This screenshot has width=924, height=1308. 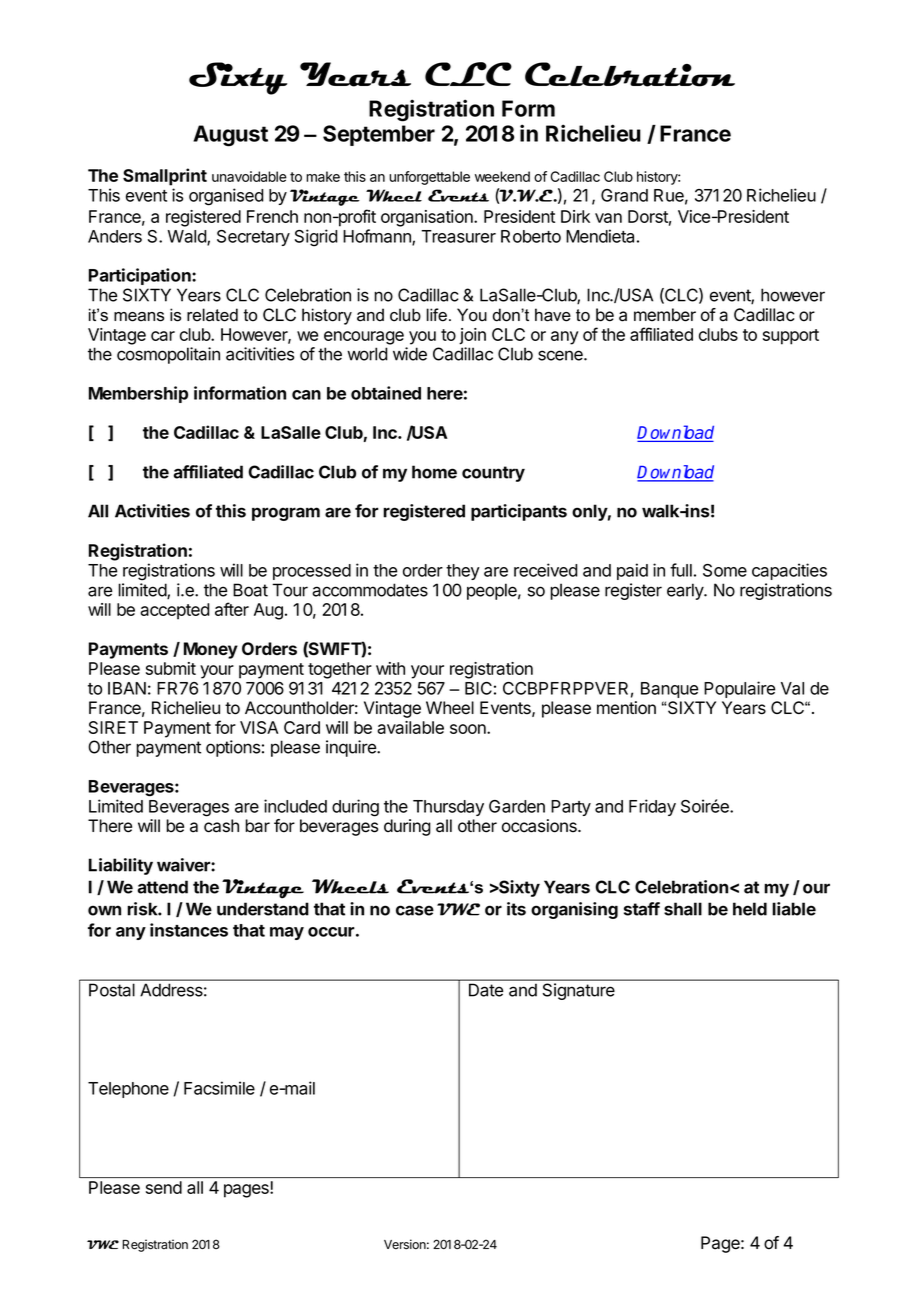 What do you see at coordinates (739, 689) in the screenshot?
I see `Populaire` at bounding box center [739, 689].
